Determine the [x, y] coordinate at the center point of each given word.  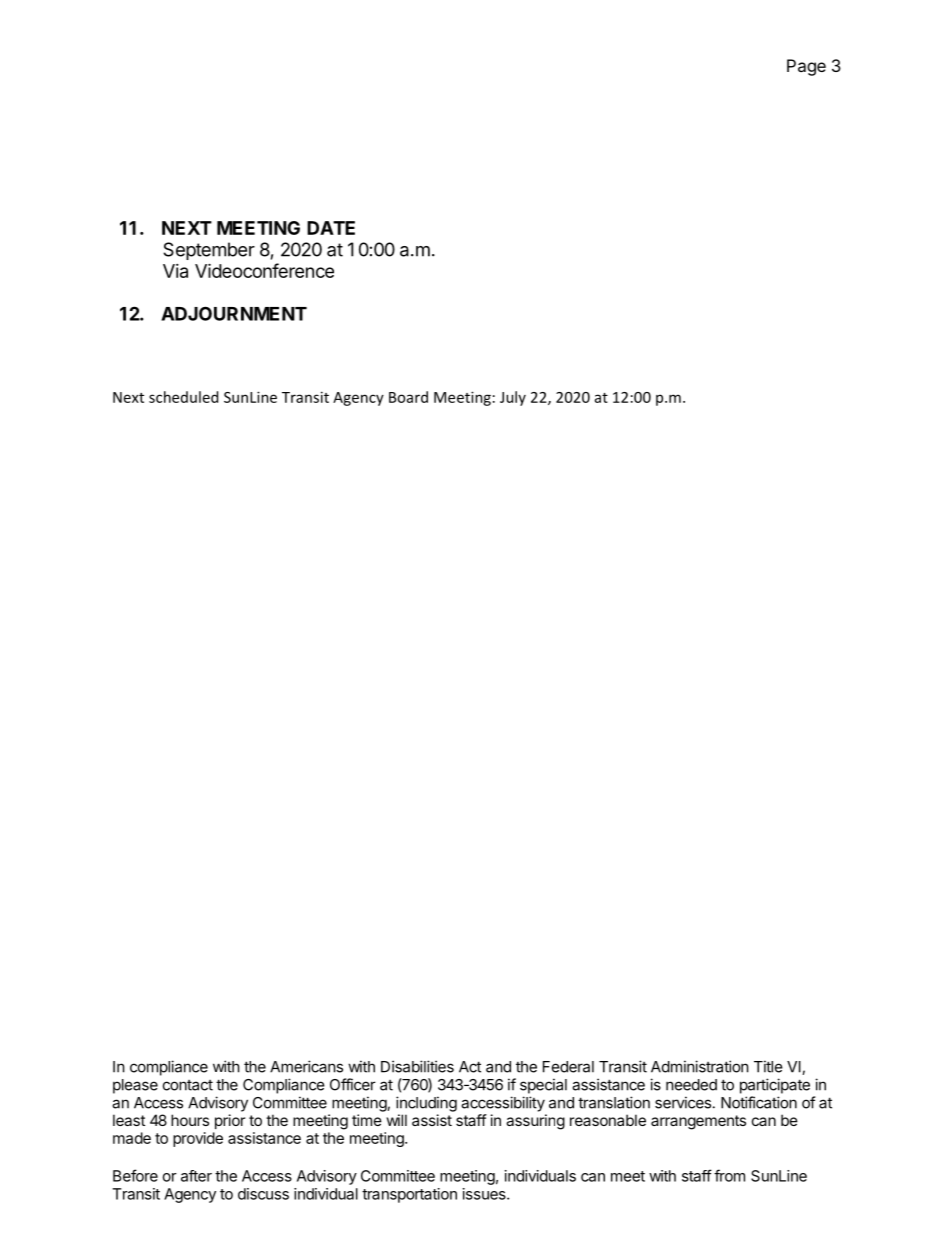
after [196, 1176]
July [513, 398]
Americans [306, 1066]
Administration [700, 1066]
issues [485, 1194]
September [209, 251]
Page [806, 67]
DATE [331, 228]
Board [408, 397]
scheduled [183, 397]
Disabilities [417, 1066]
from [729, 1175]
